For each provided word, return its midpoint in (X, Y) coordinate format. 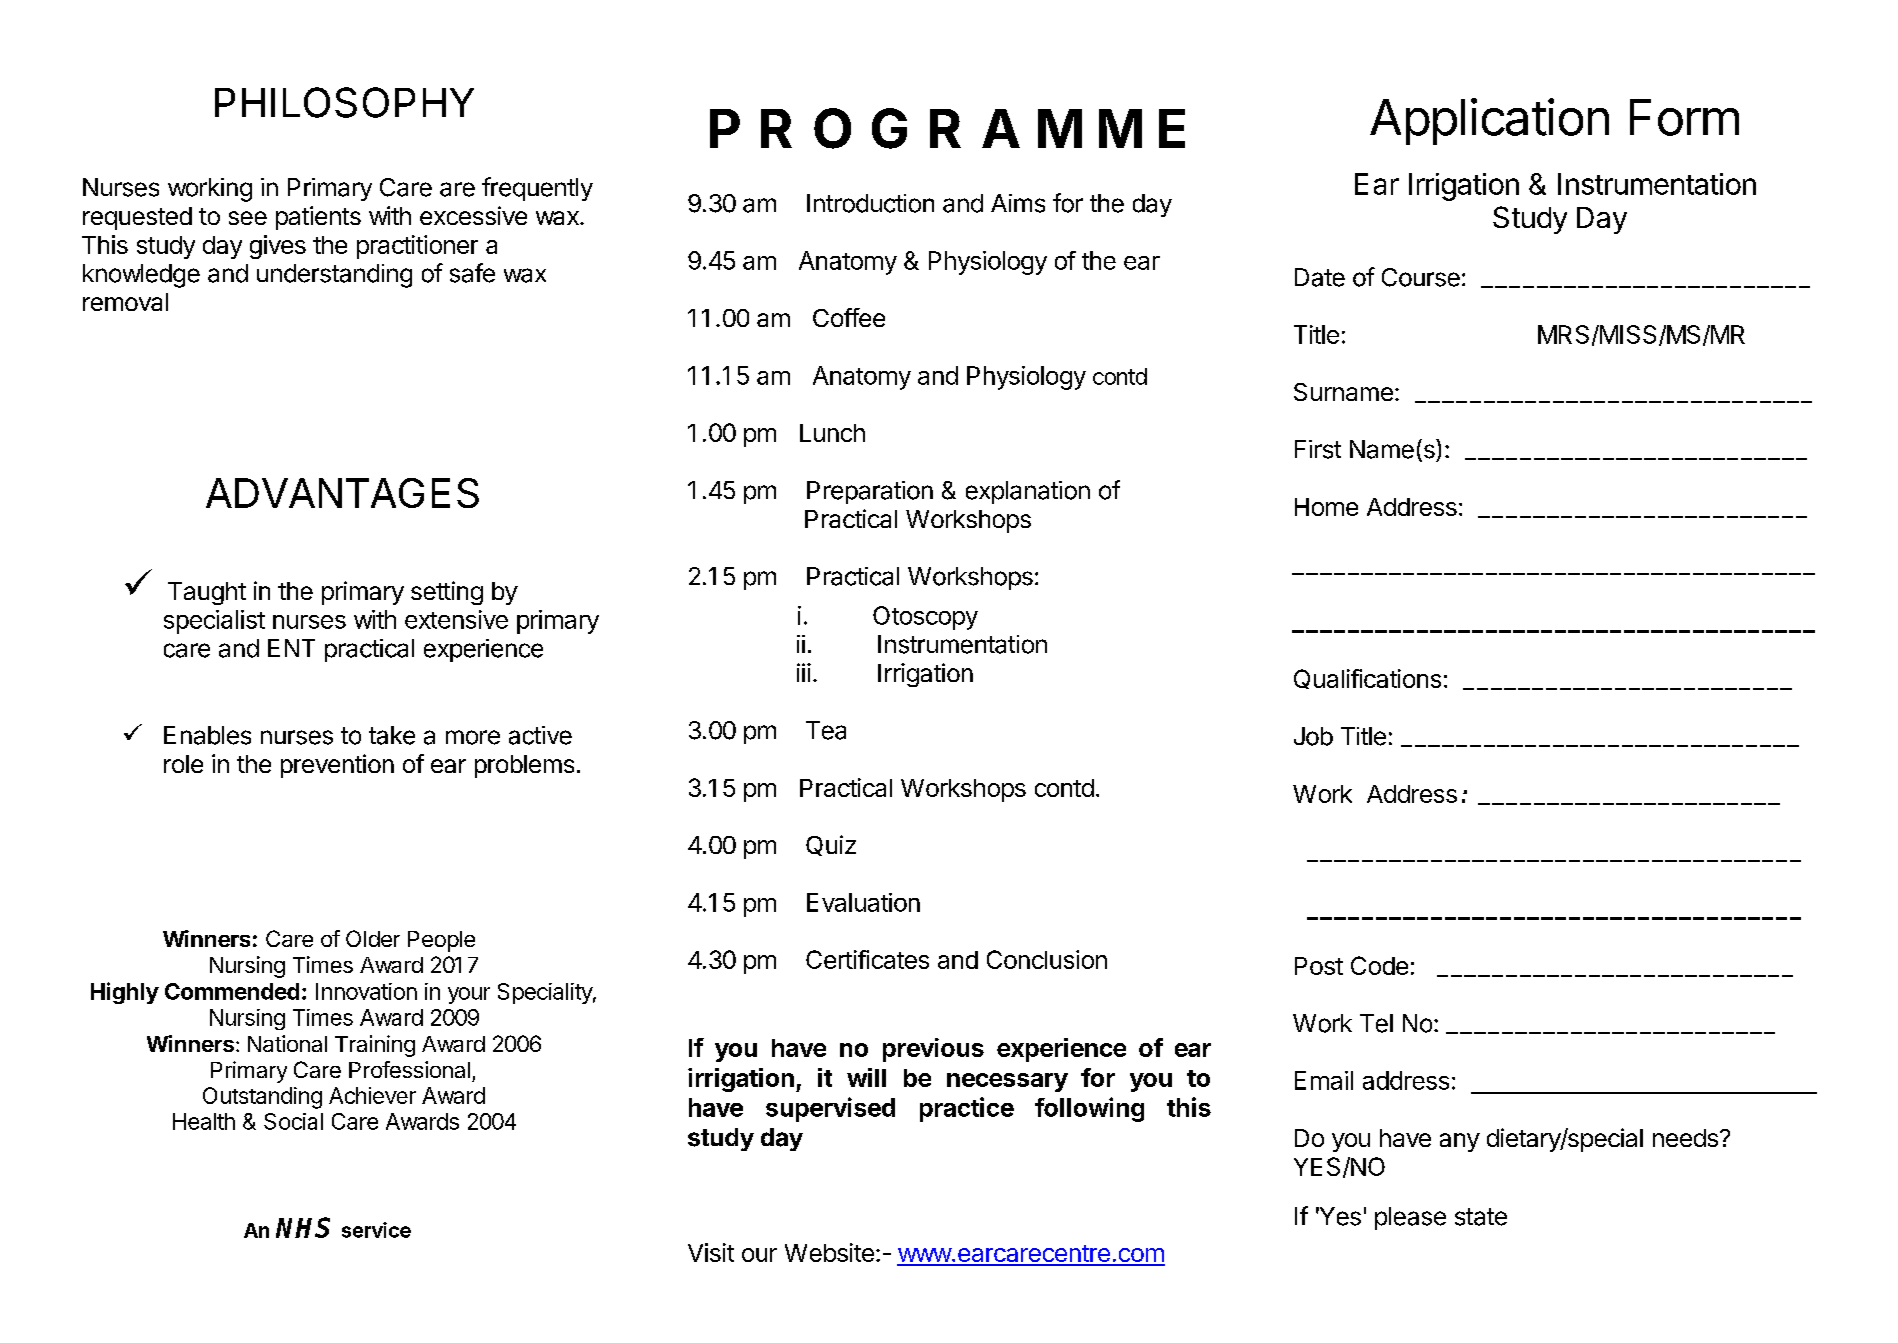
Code (1379, 965)
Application (1489, 121)
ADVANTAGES (342, 493)
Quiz (831, 845)
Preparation (870, 492)
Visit (711, 1252)
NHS (303, 1227)
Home (1326, 507)
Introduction (870, 203)
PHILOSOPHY (344, 102)
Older (373, 938)
